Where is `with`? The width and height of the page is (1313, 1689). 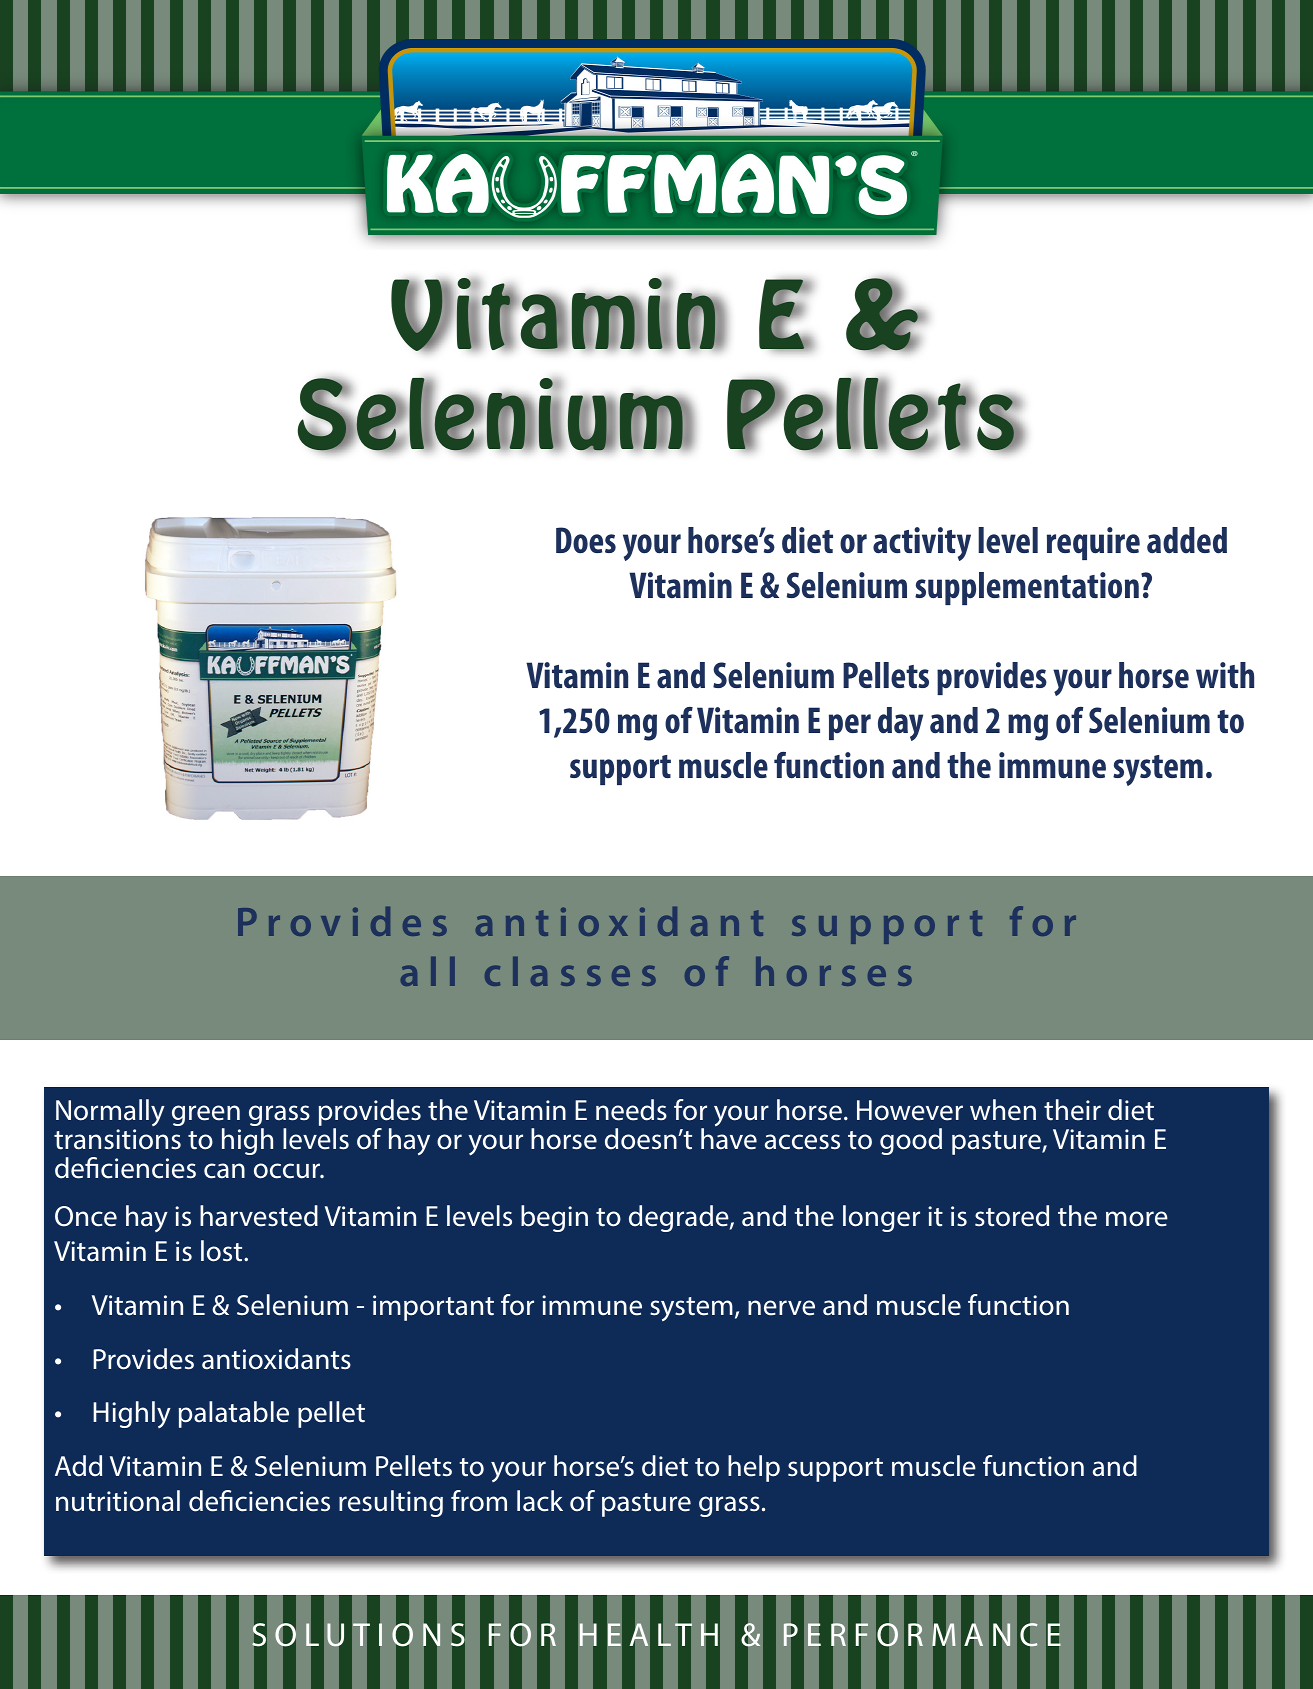 with is located at coordinates (1225, 675).
